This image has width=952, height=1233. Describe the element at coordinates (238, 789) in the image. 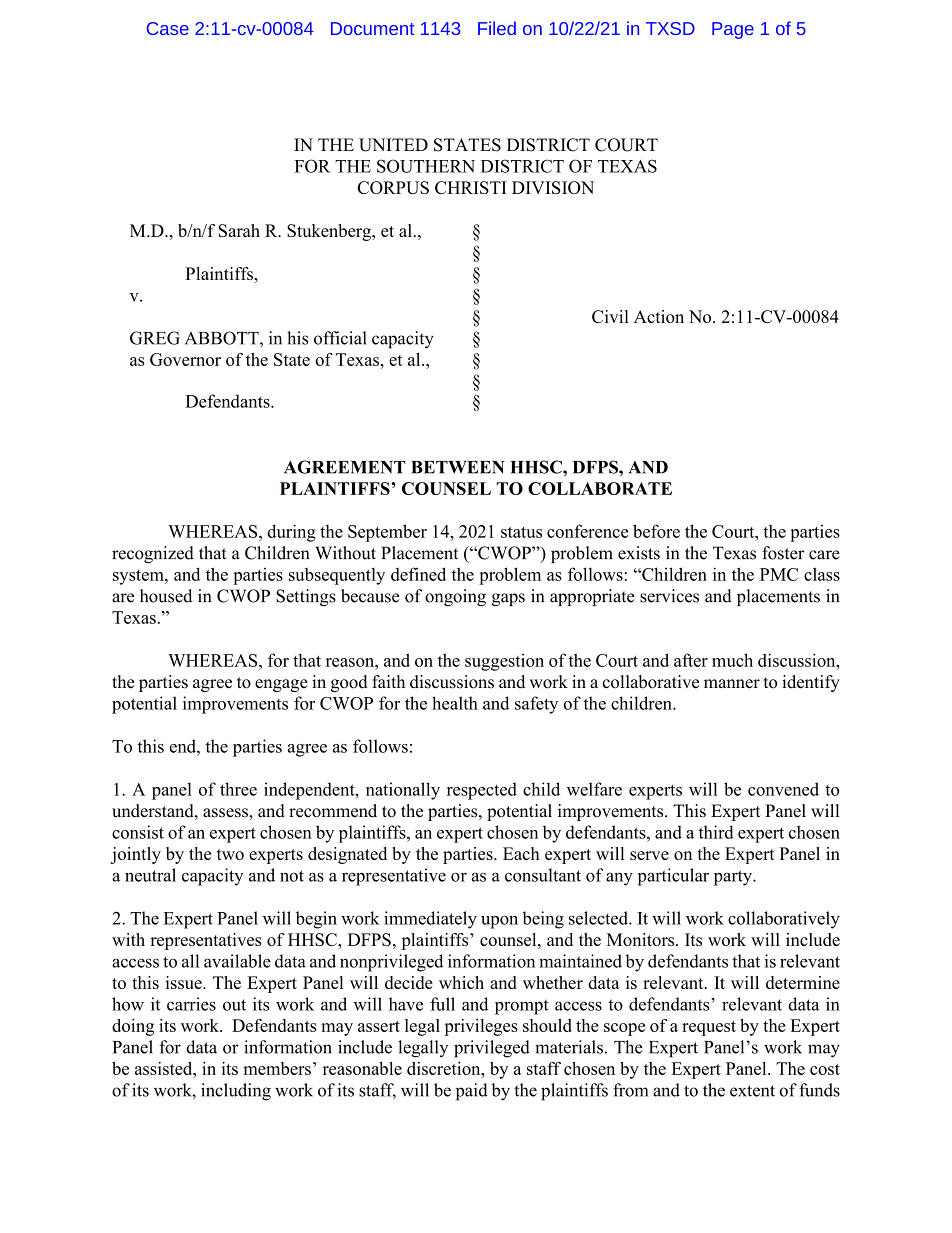

I see `three` at that location.
